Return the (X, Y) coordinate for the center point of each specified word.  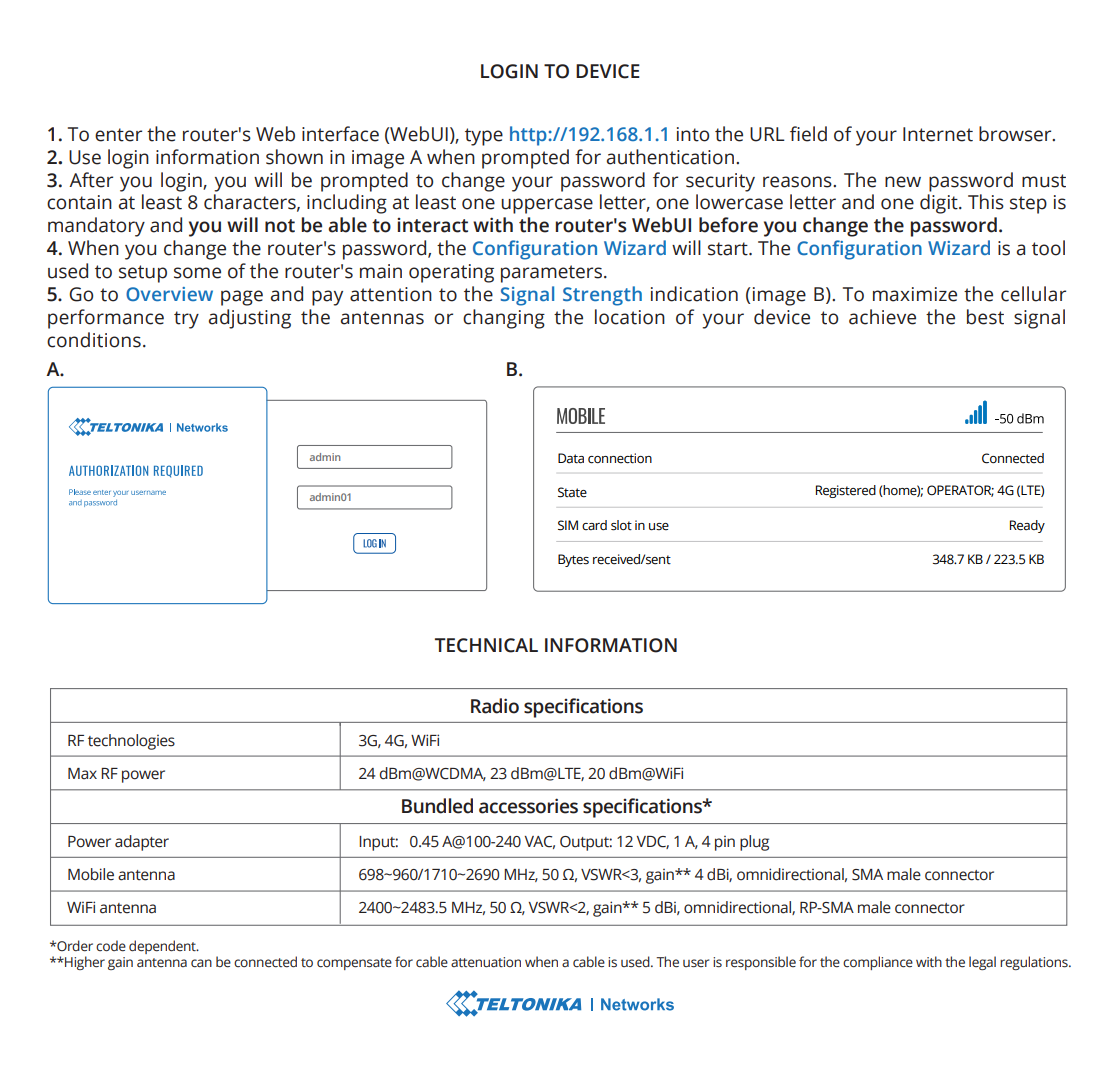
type (484, 137)
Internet (938, 134)
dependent (163, 947)
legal (982, 963)
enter (118, 135)
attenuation (486, 962)
